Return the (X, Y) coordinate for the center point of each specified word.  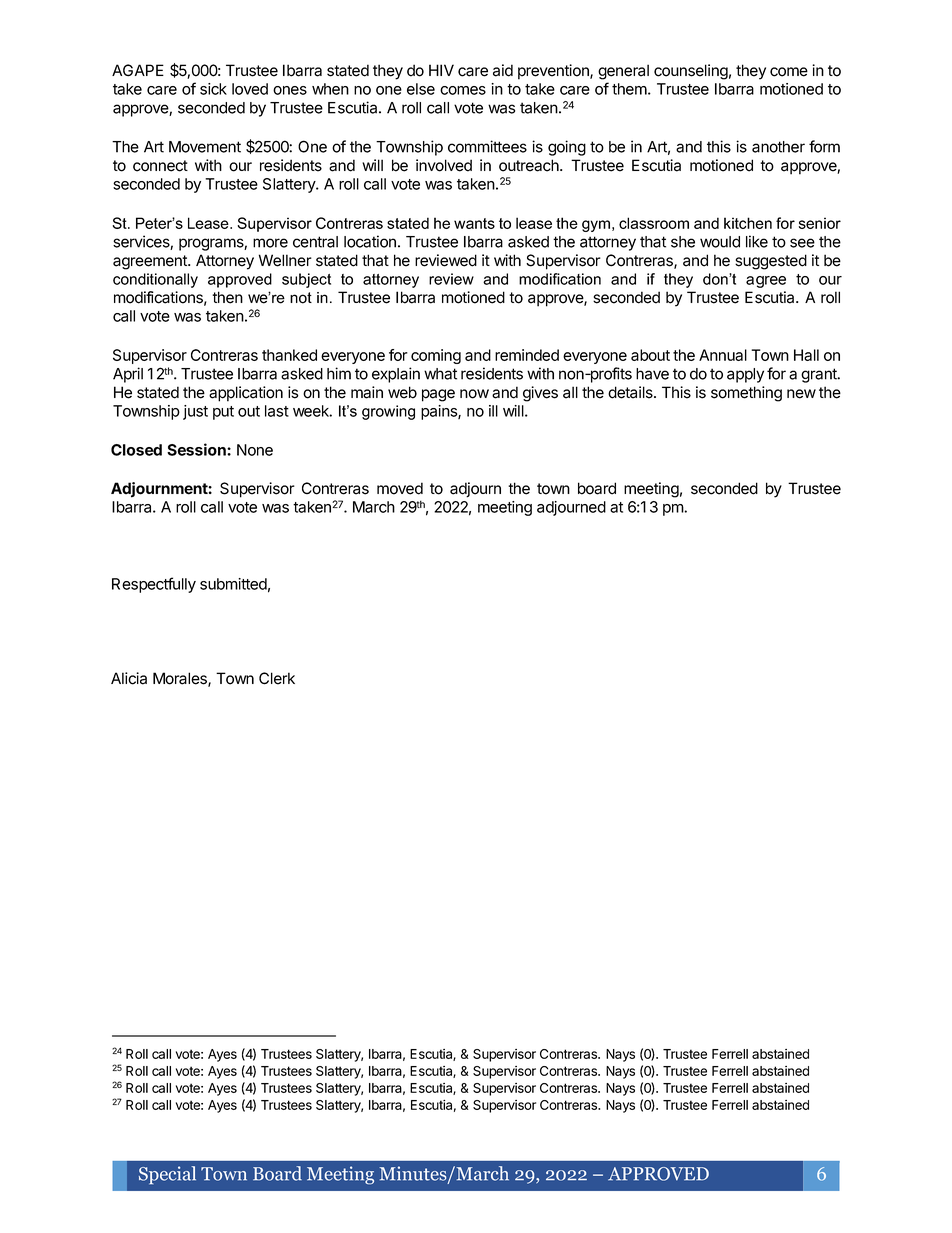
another (778, 147)
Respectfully (154, 585)
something (746, 394)
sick (213, 89)
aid (503, 70)
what (440, 374)
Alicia (129, 678)
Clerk (277, 678)
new (801, 394)
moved (400, 488)
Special (167, 1175)
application (246, 394)
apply (745, 375)
